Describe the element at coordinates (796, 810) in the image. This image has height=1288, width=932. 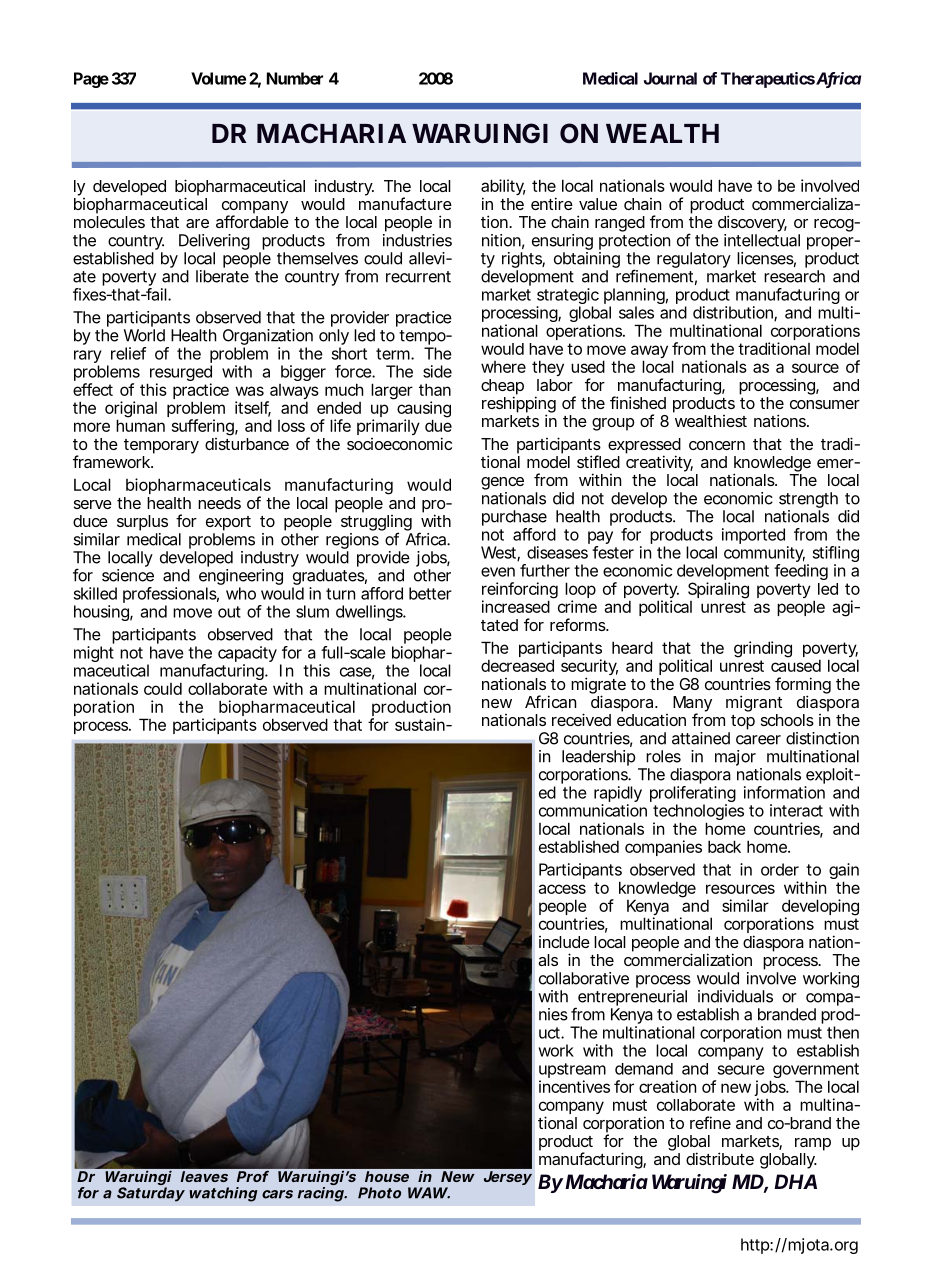
I see `interact` at that location.
